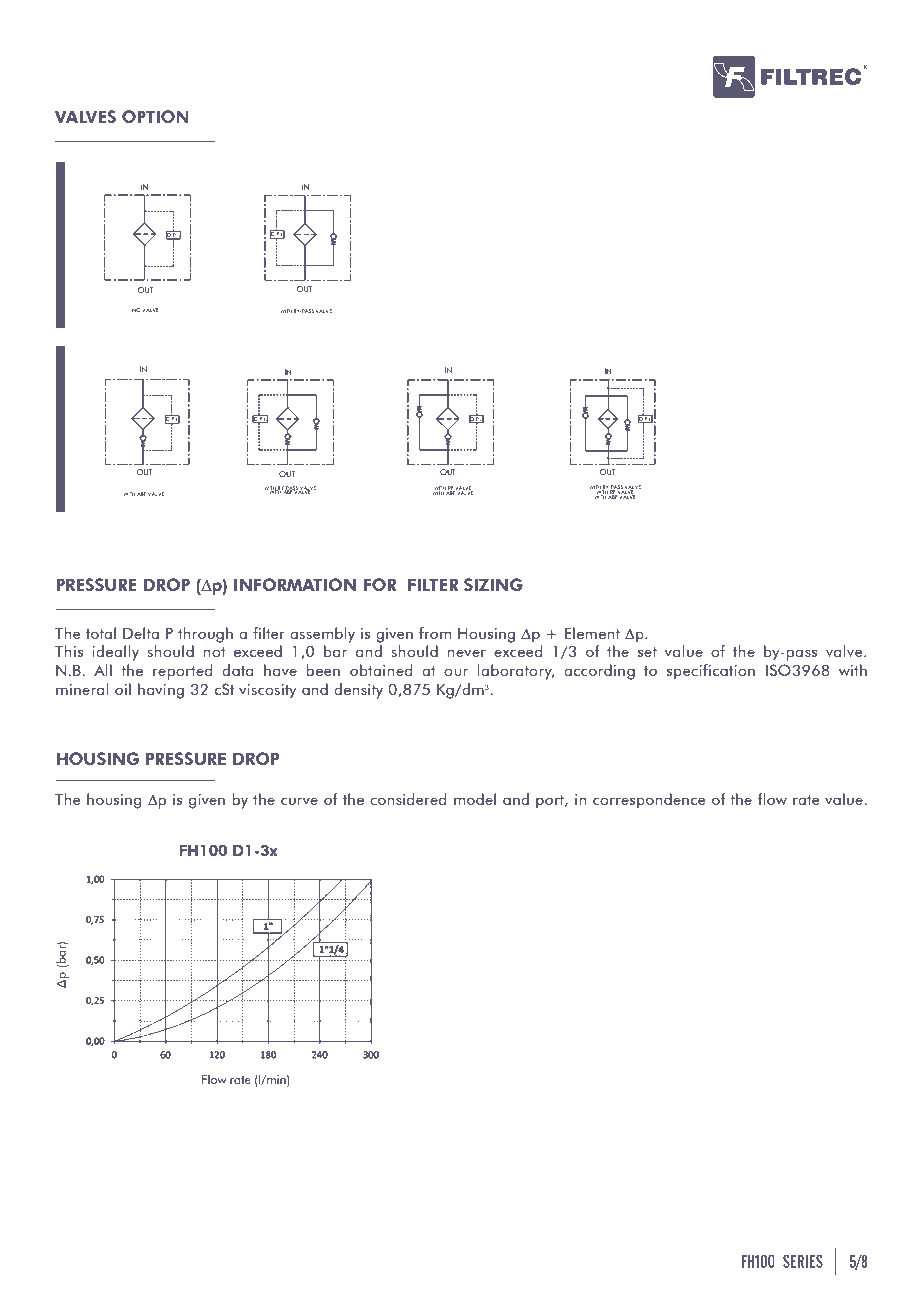 This document has width=924, height=1308. I want to click on considered, so click(408, 799).
